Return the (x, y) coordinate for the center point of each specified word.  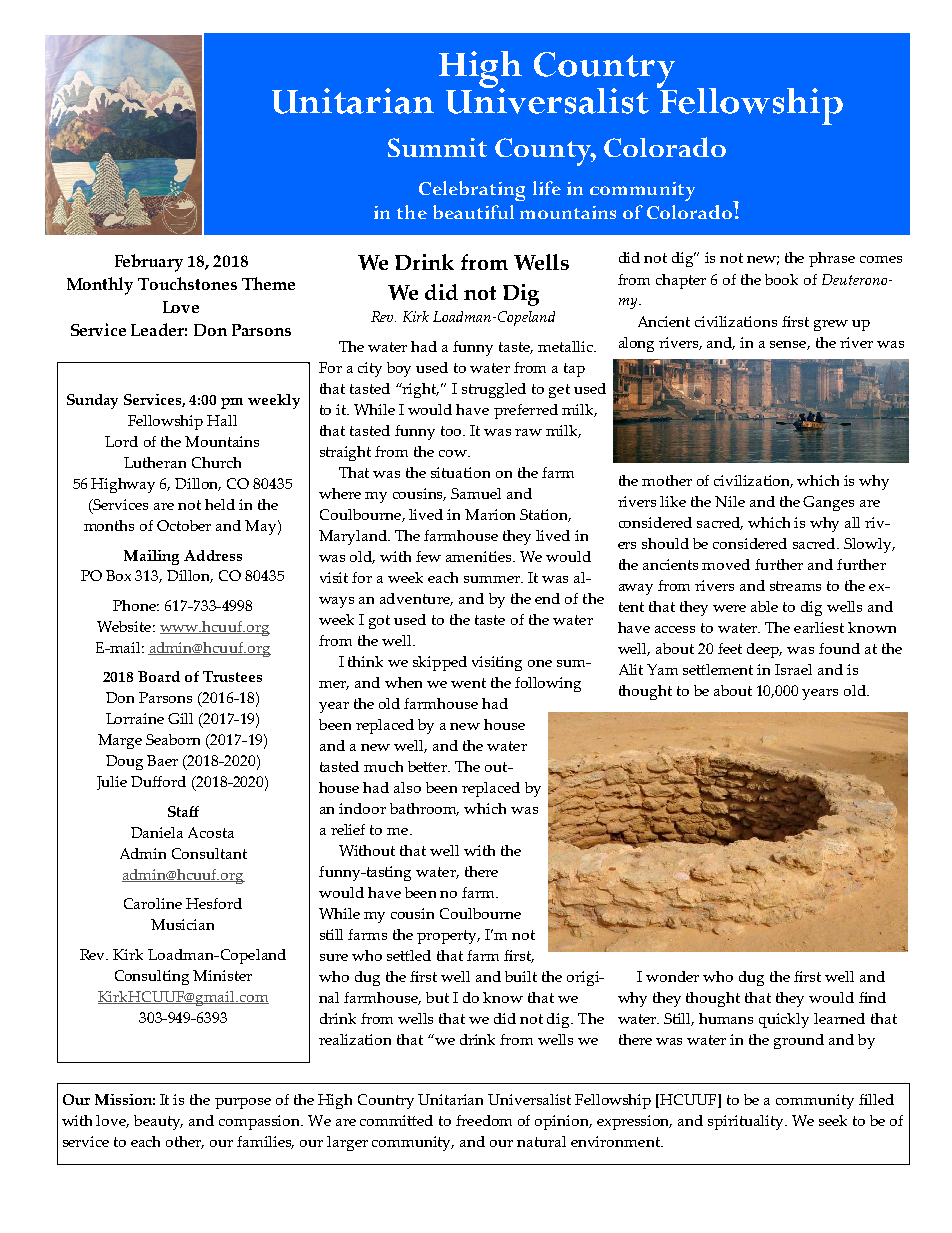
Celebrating (472, 191)
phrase (832, 259)
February (149, 263)
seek (833, 1120)
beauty (158, 1122)
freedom (484, 1120)
